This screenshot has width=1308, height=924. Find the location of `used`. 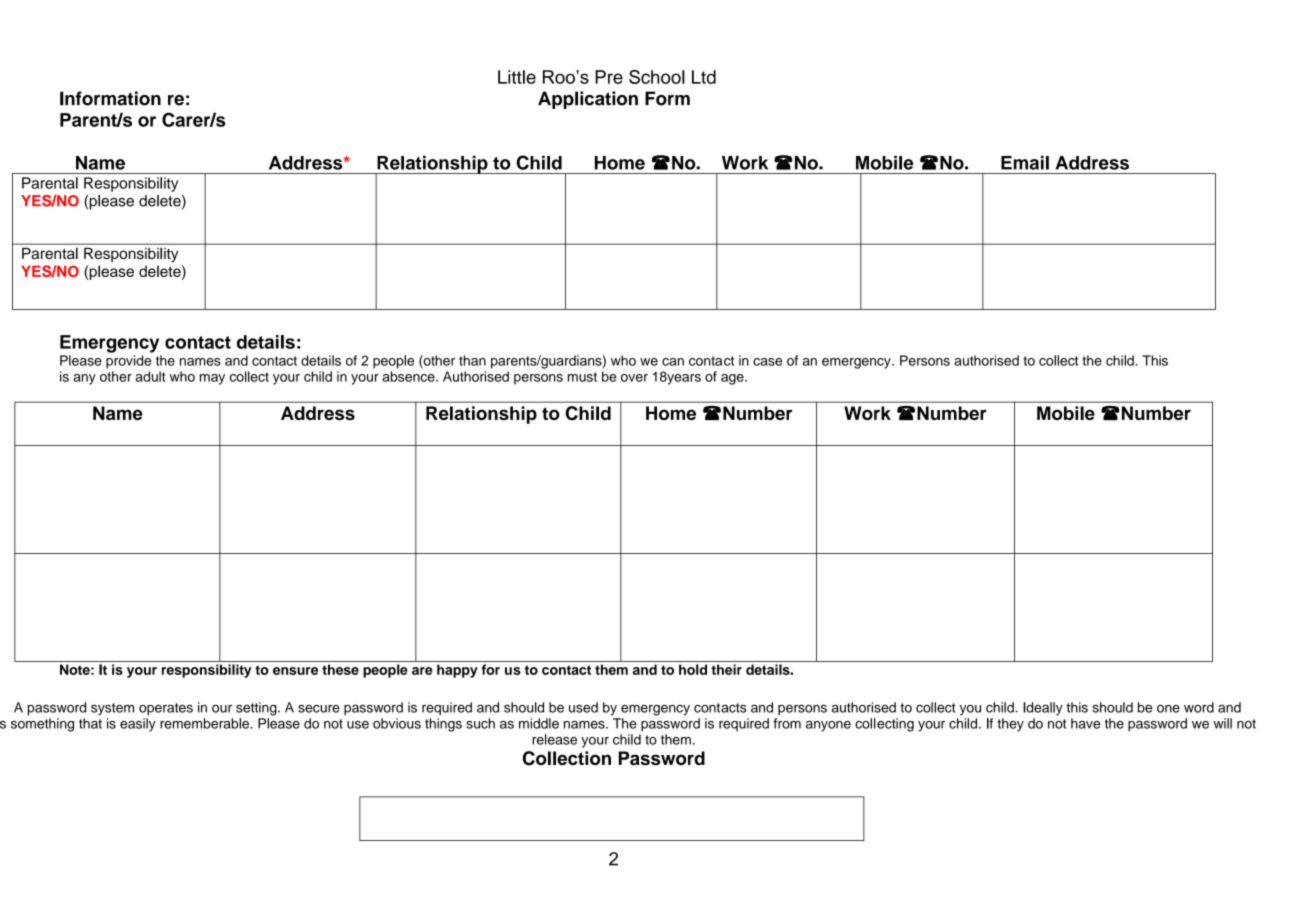

used is located at coordinates (583, 707).
